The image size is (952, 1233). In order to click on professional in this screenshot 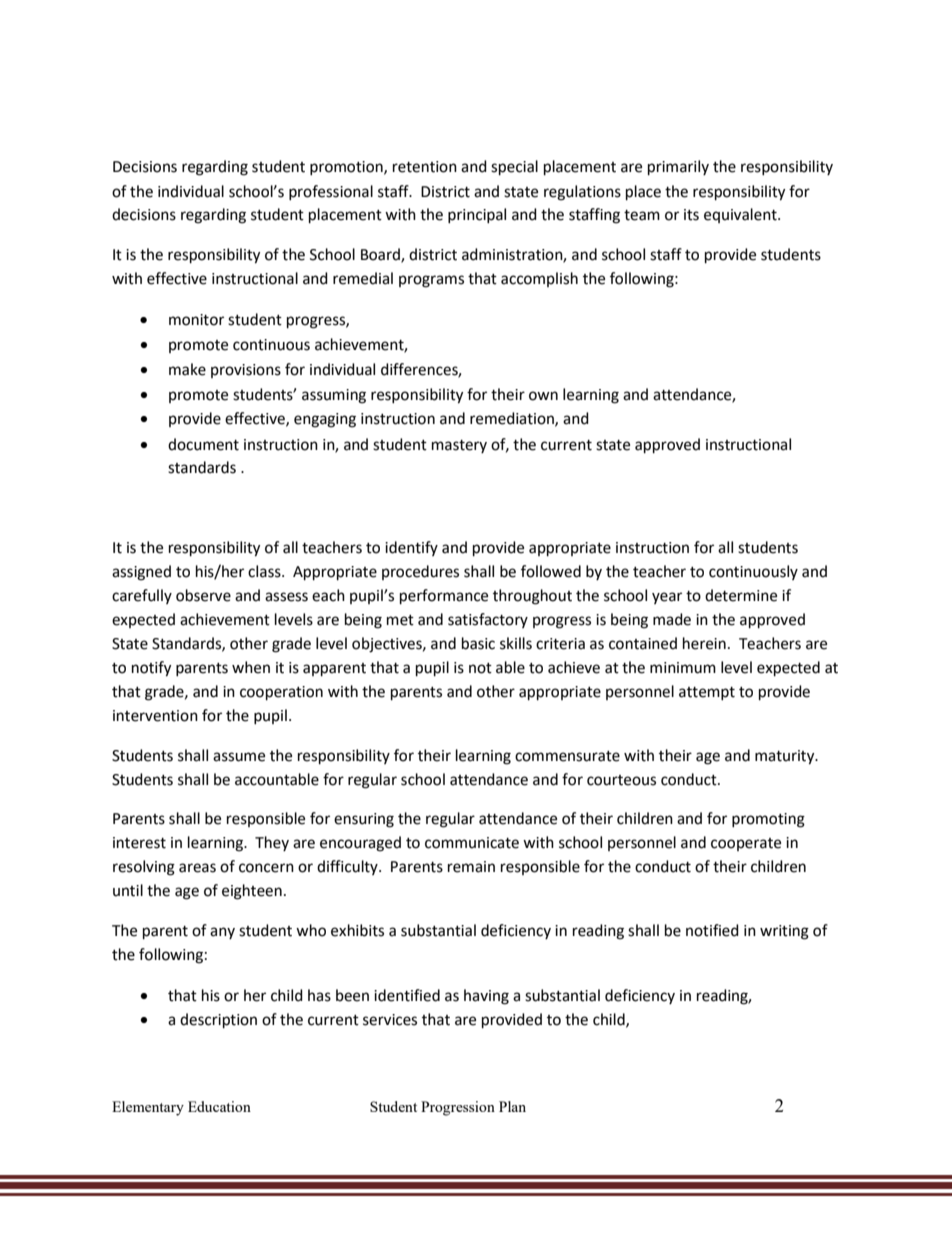, I will do `click(331, 192)`.
